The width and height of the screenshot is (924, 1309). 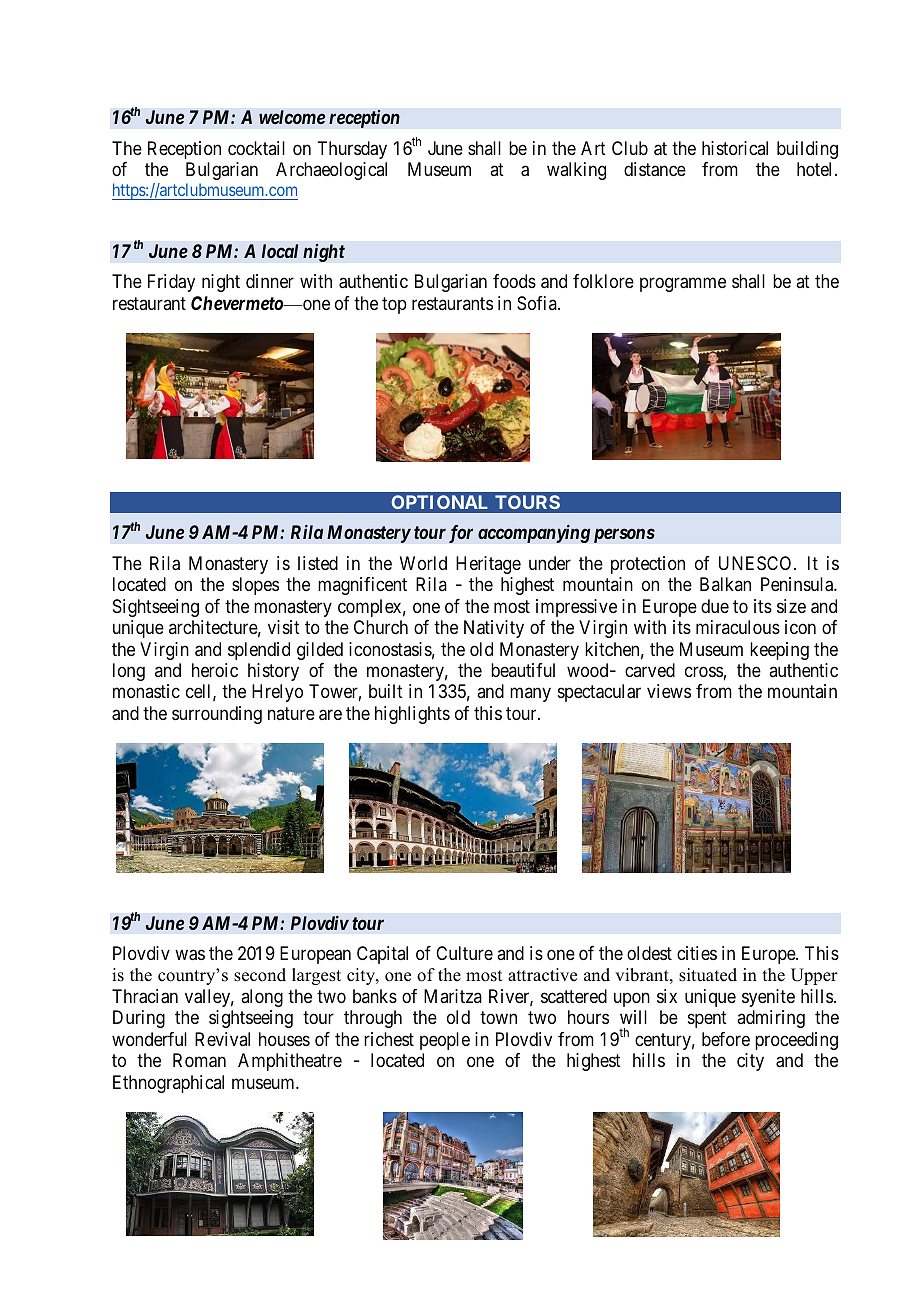 What do you see at coordinates (255, 586) in the screenshot?
I see `slopes` at bounding box center [255, 586].
